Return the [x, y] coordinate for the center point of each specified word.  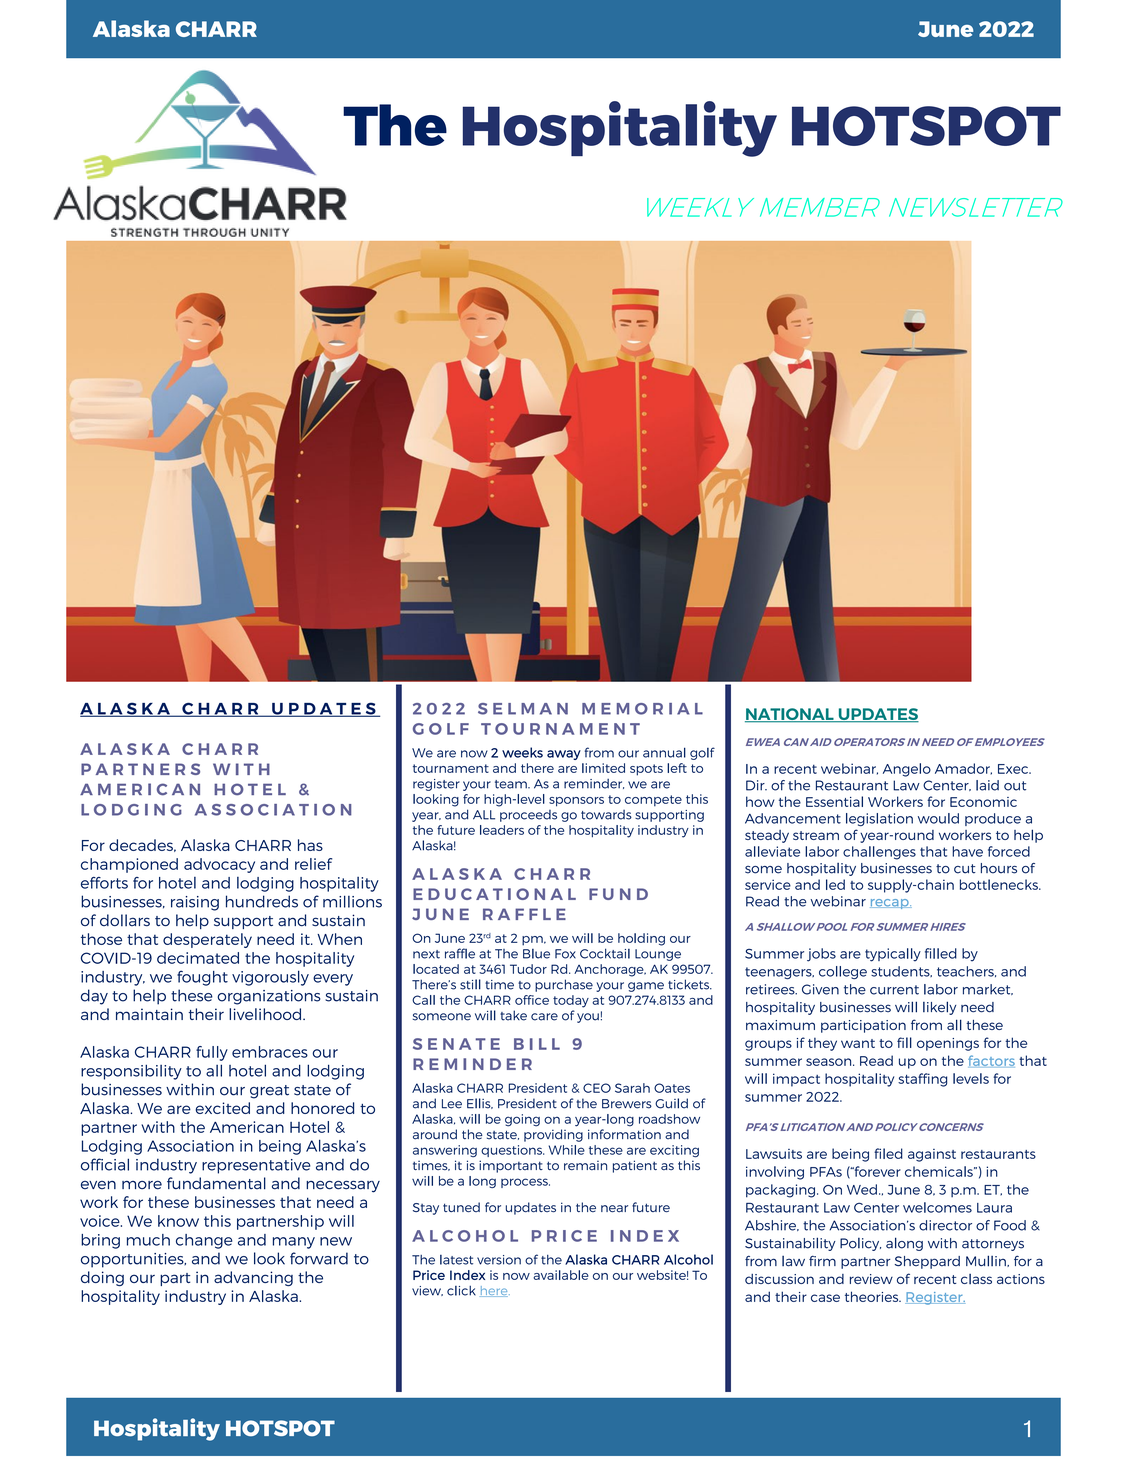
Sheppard [927, 1262]
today [571, 1001]
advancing [253, 1278]
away [564, 755]
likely [939, 1008]
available [561, 1275]
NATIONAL [790, 715]
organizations [269, 997]
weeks [522, 752]
